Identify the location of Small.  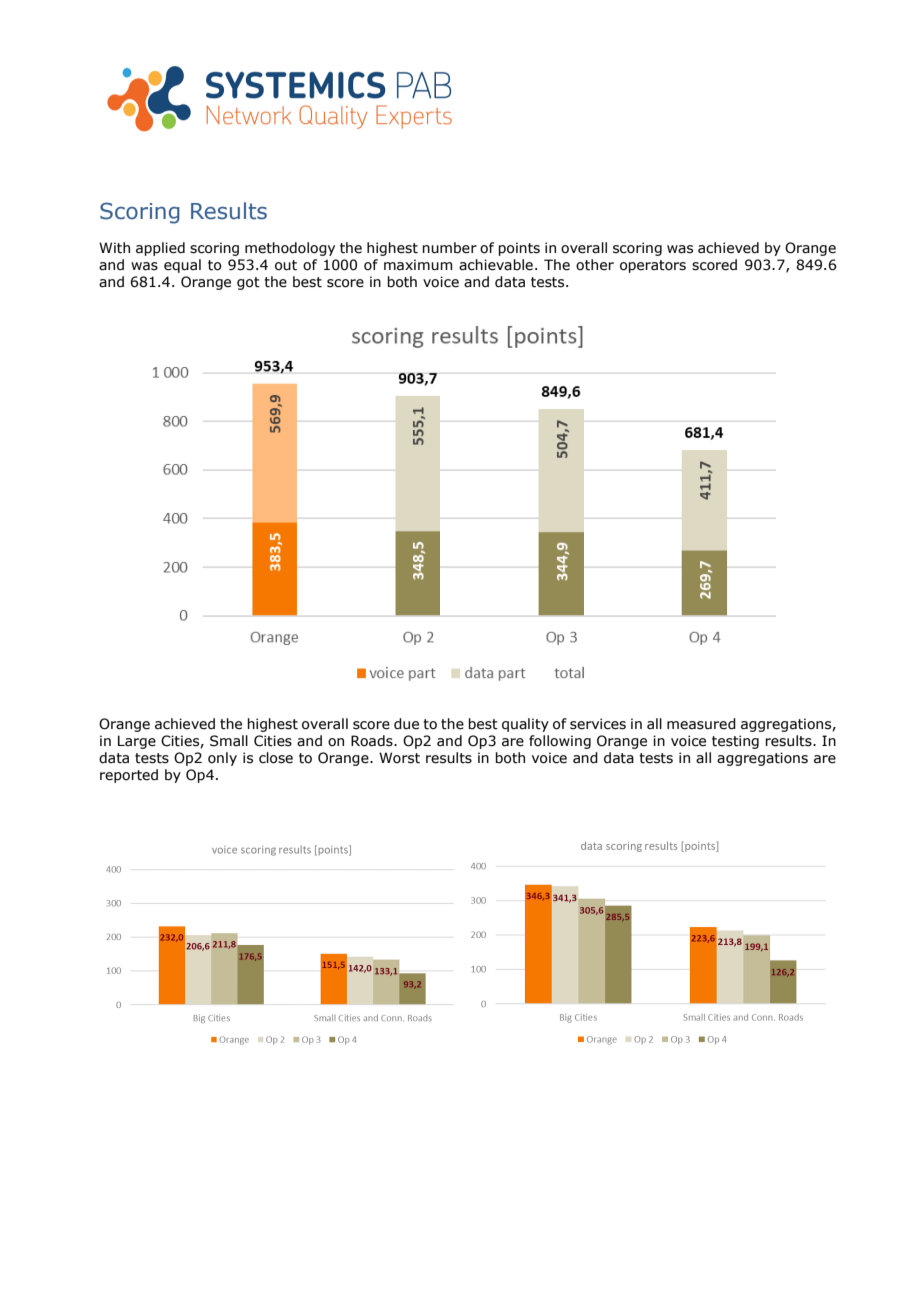
(229, 741).
